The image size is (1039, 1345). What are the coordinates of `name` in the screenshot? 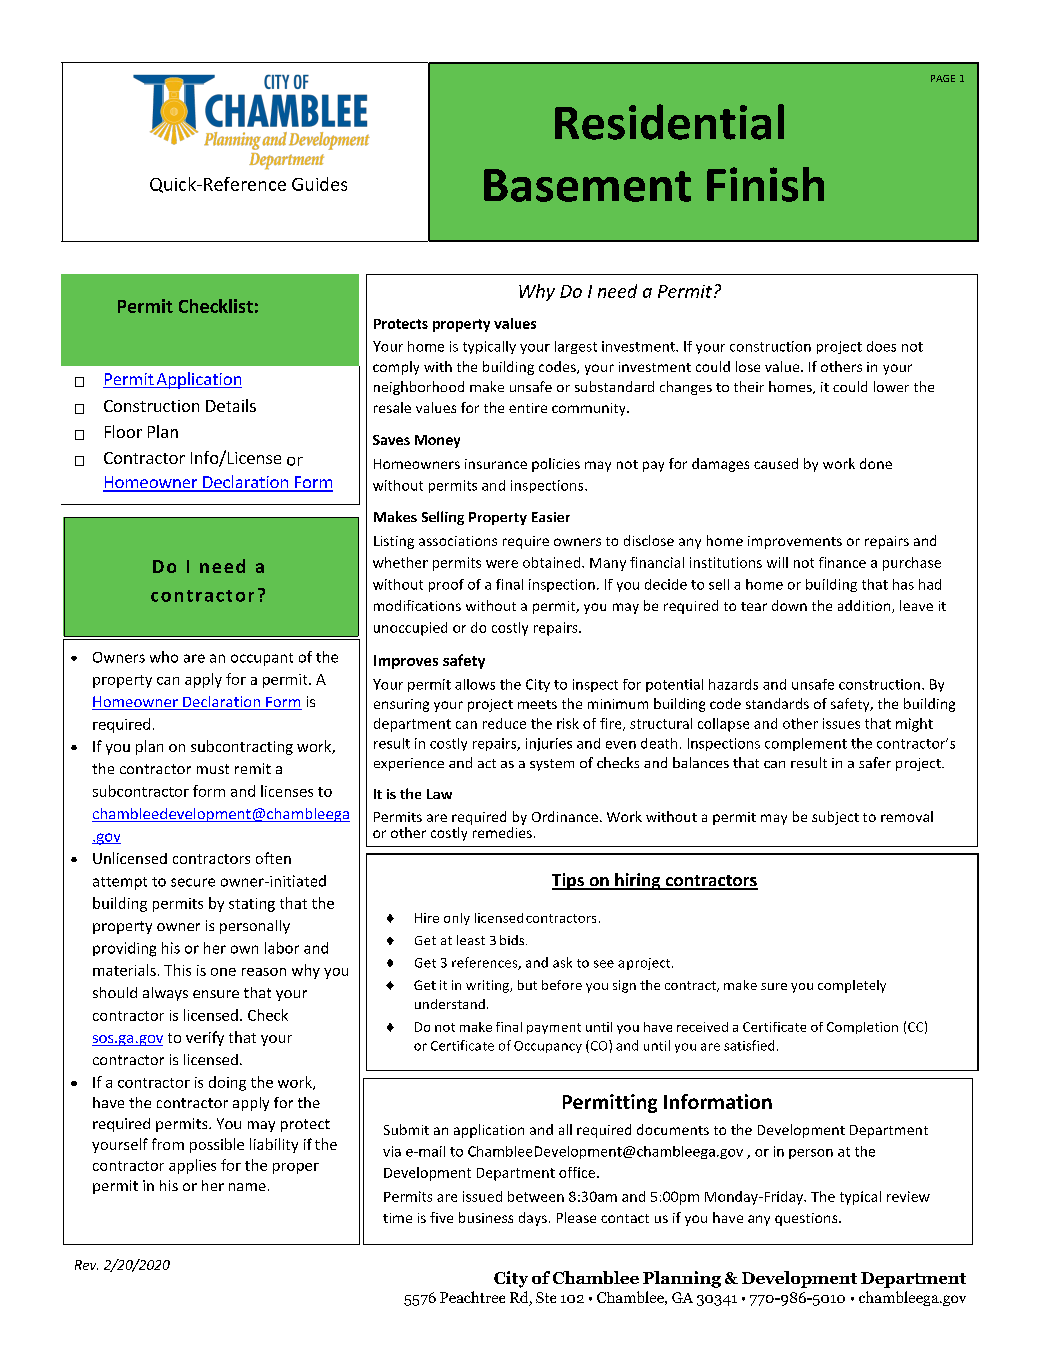 It's located at (247, 1187).
